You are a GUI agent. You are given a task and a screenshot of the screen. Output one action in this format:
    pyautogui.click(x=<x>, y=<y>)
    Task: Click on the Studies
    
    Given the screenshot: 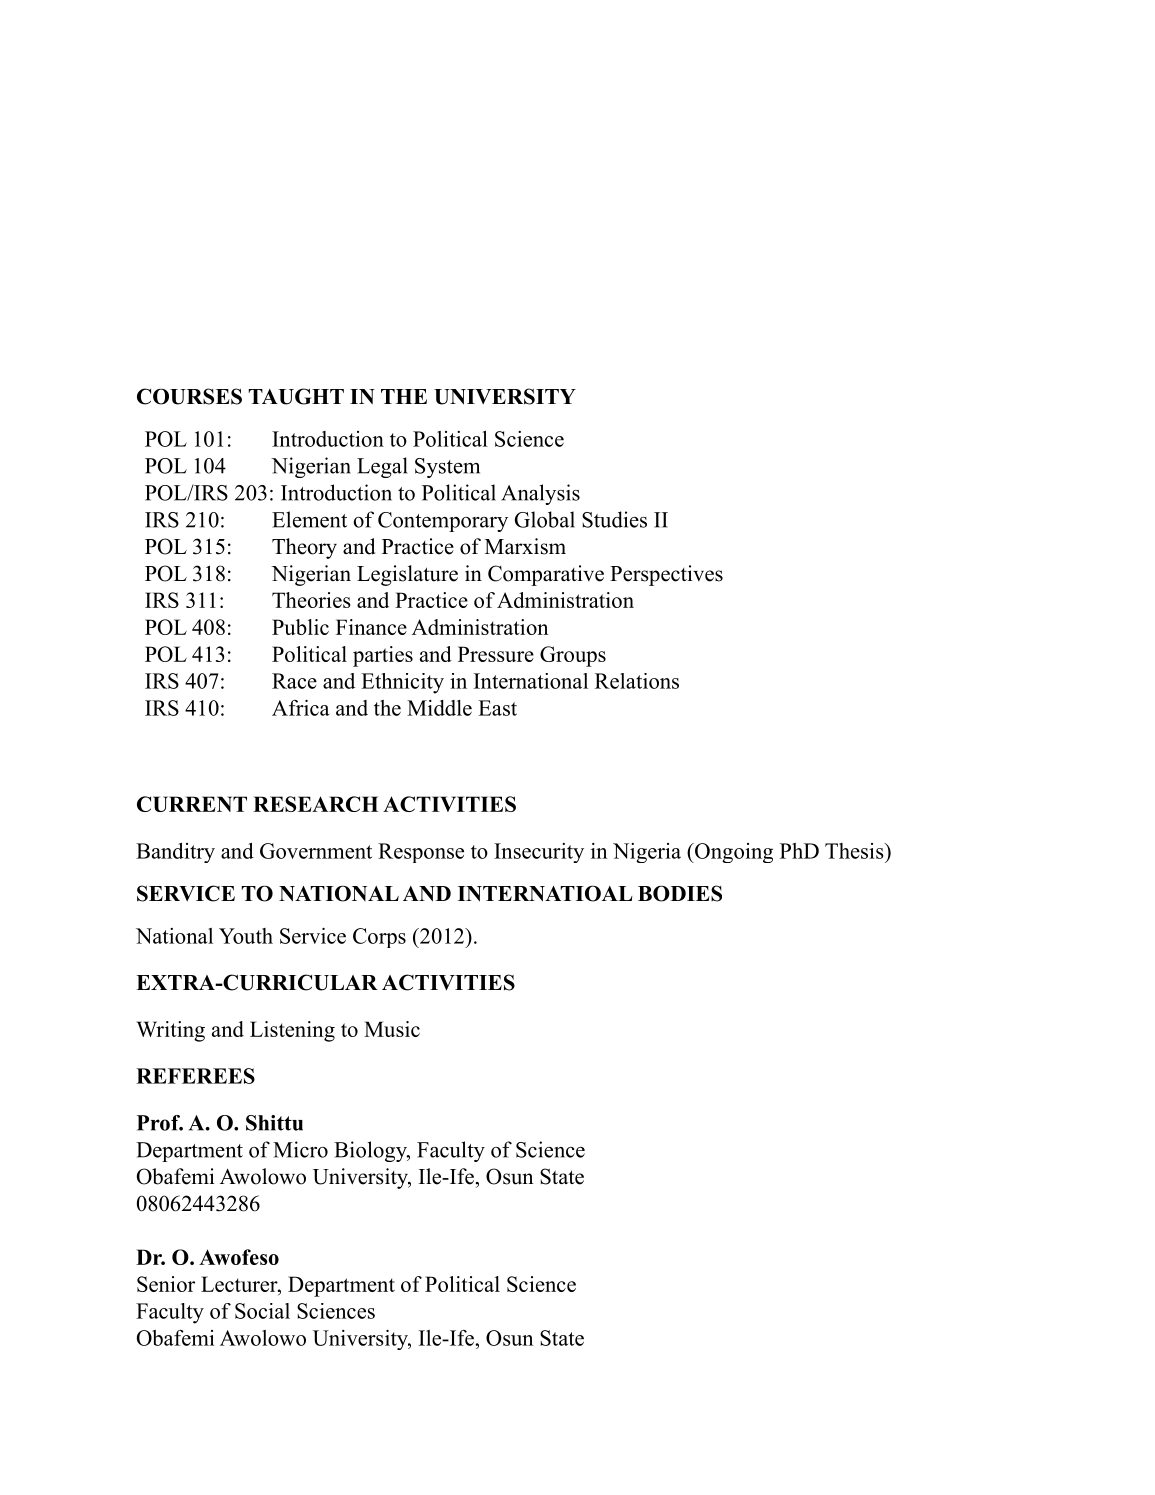 What is the action you would take?
    pyautogui.click(x=614, y=519)
